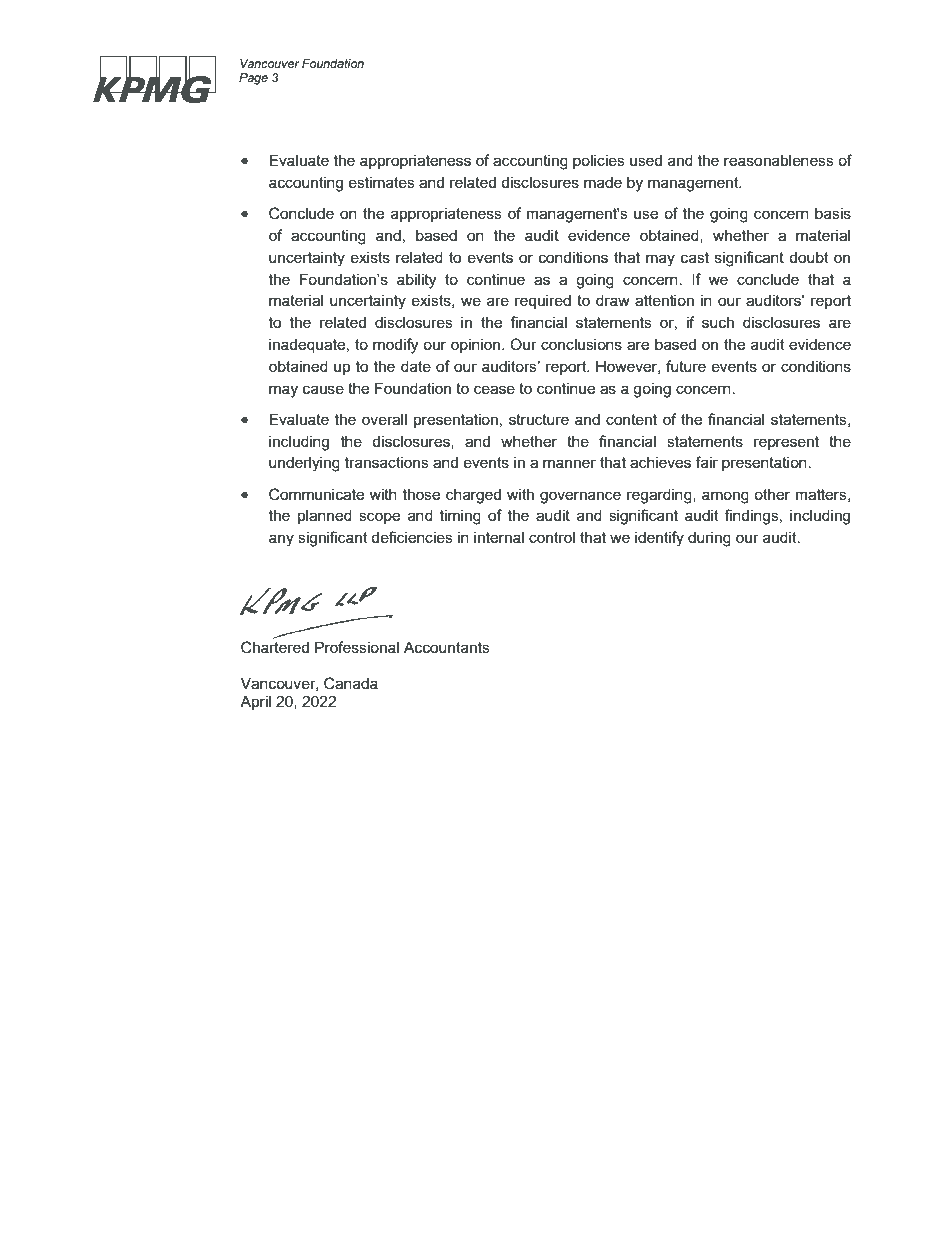  What do you see at coordinates (772, 494) in the screenshot?
I see `other` at bounding box center [772, 494].
